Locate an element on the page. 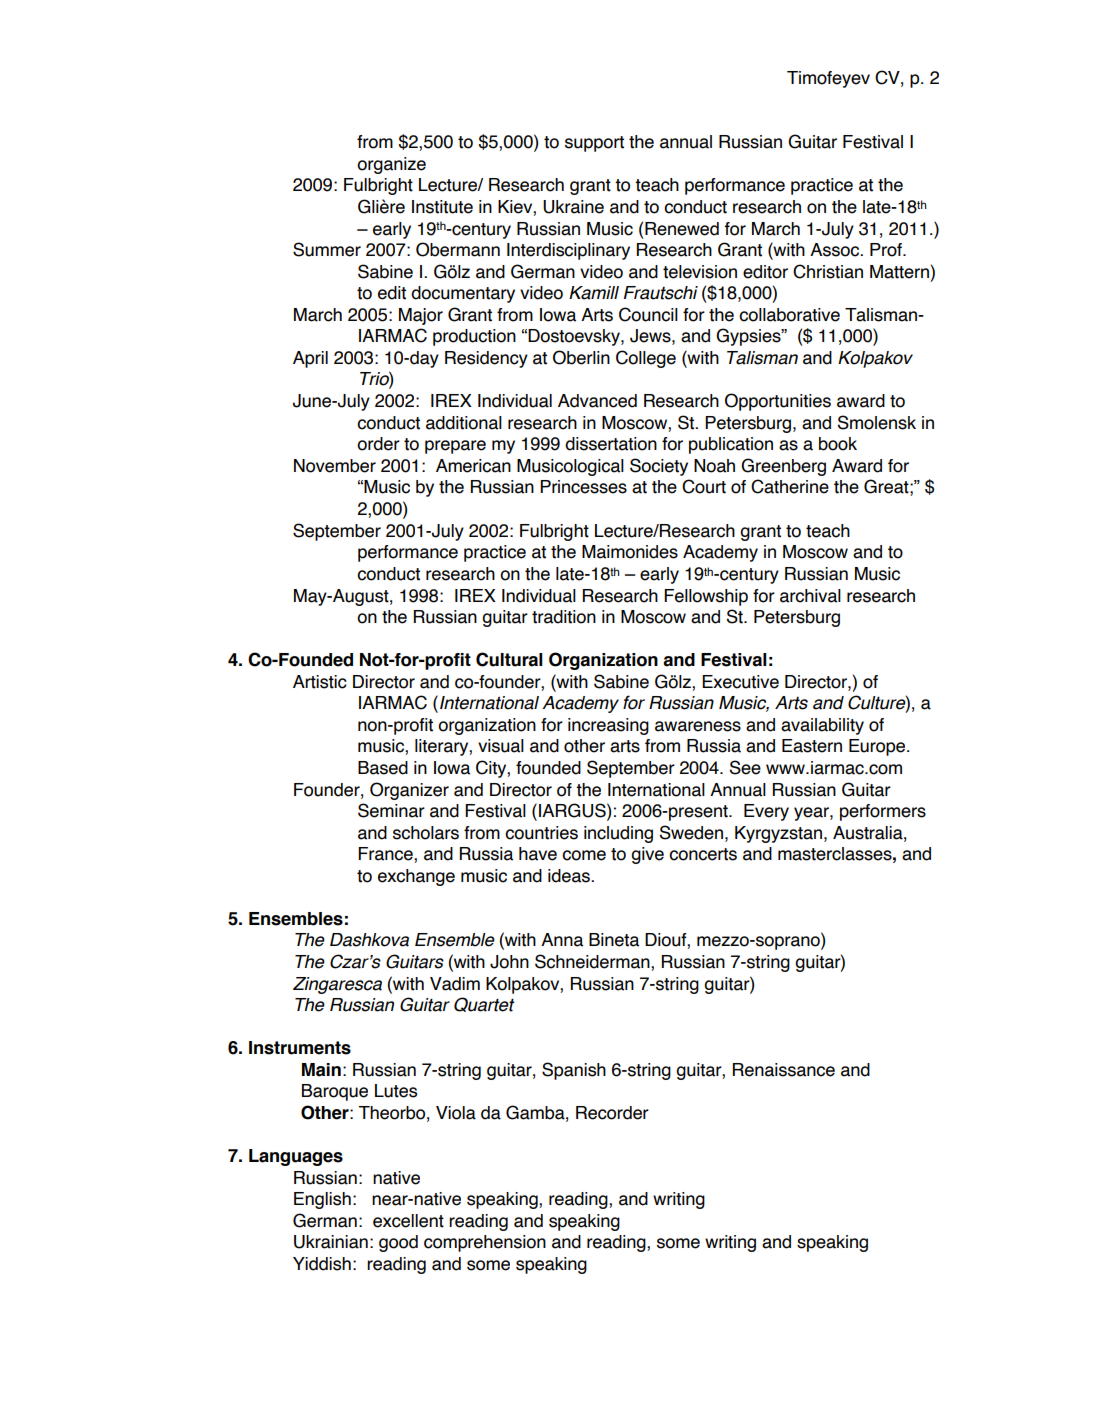 The width and height of the image is (1100, 1423). good is located at coordinates (398, 1243).
